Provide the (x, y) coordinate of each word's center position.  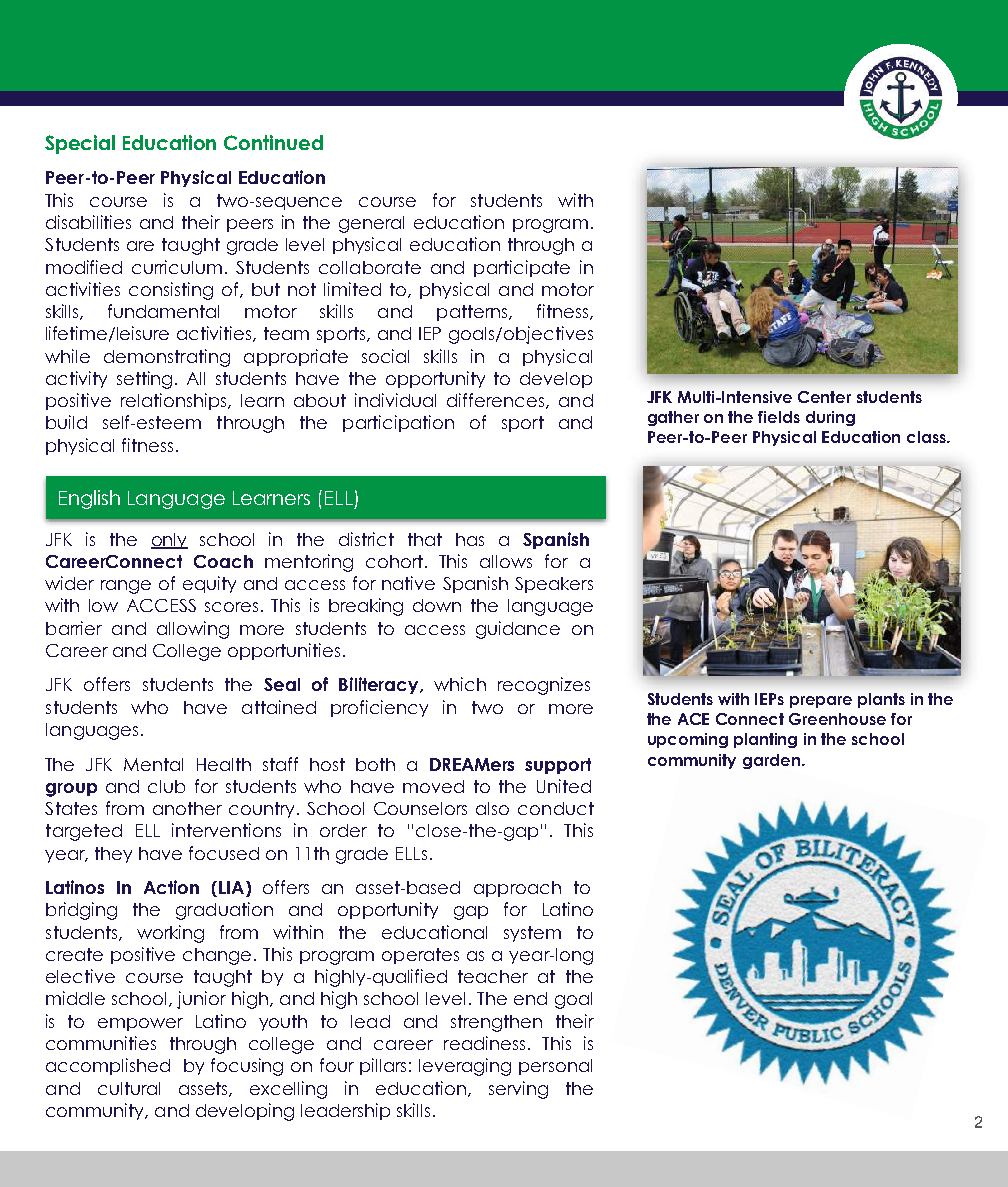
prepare (821, 702)
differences (495, 400)
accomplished (108, 1066)
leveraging (465, 1067)
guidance (518, 630)
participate (522, 268)
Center (824, 397)
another (187, 808)
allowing (193, 630)
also (492, 808)
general (371, 224)
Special (80, 144)
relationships (175, 401)
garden (771, 761)
